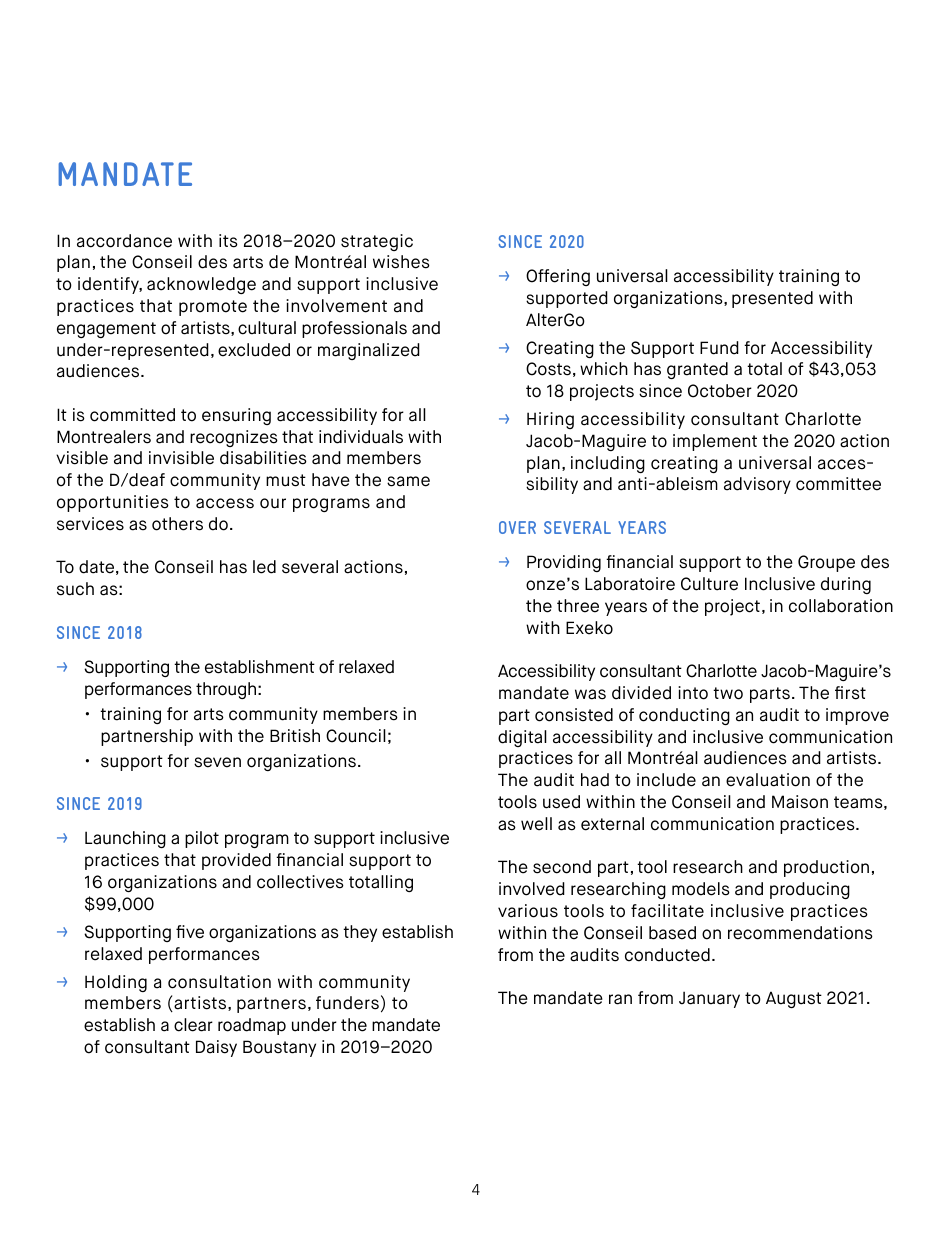  What do you see at coordinates (558, 277) in the image?
I see `Offering` at bounding box center [558, 277].
